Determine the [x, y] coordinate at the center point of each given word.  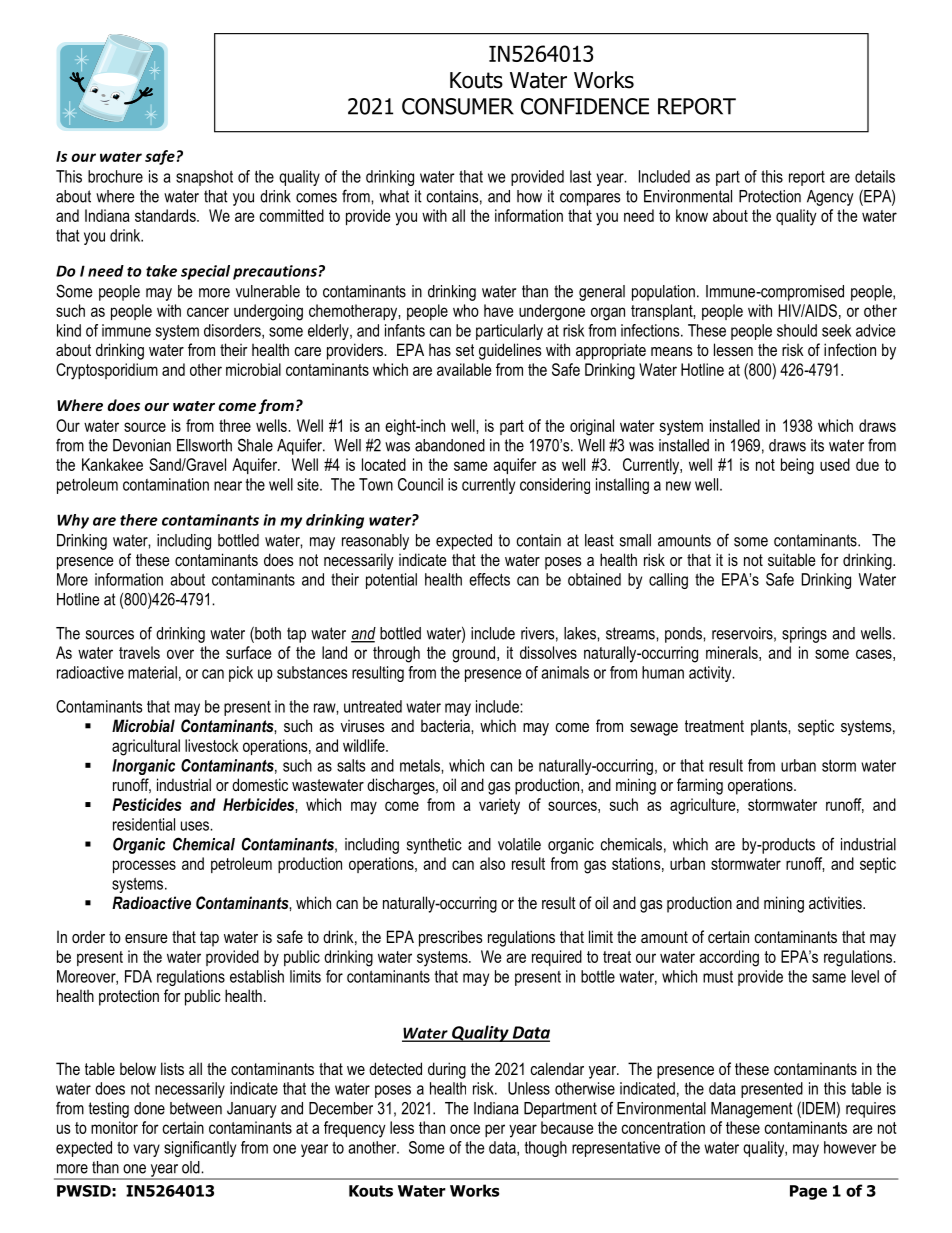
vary [146, 1150]
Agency [830, 198]
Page [808, 1192]
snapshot [204, 178]
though [546, 1149]
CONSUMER [458, 106]
